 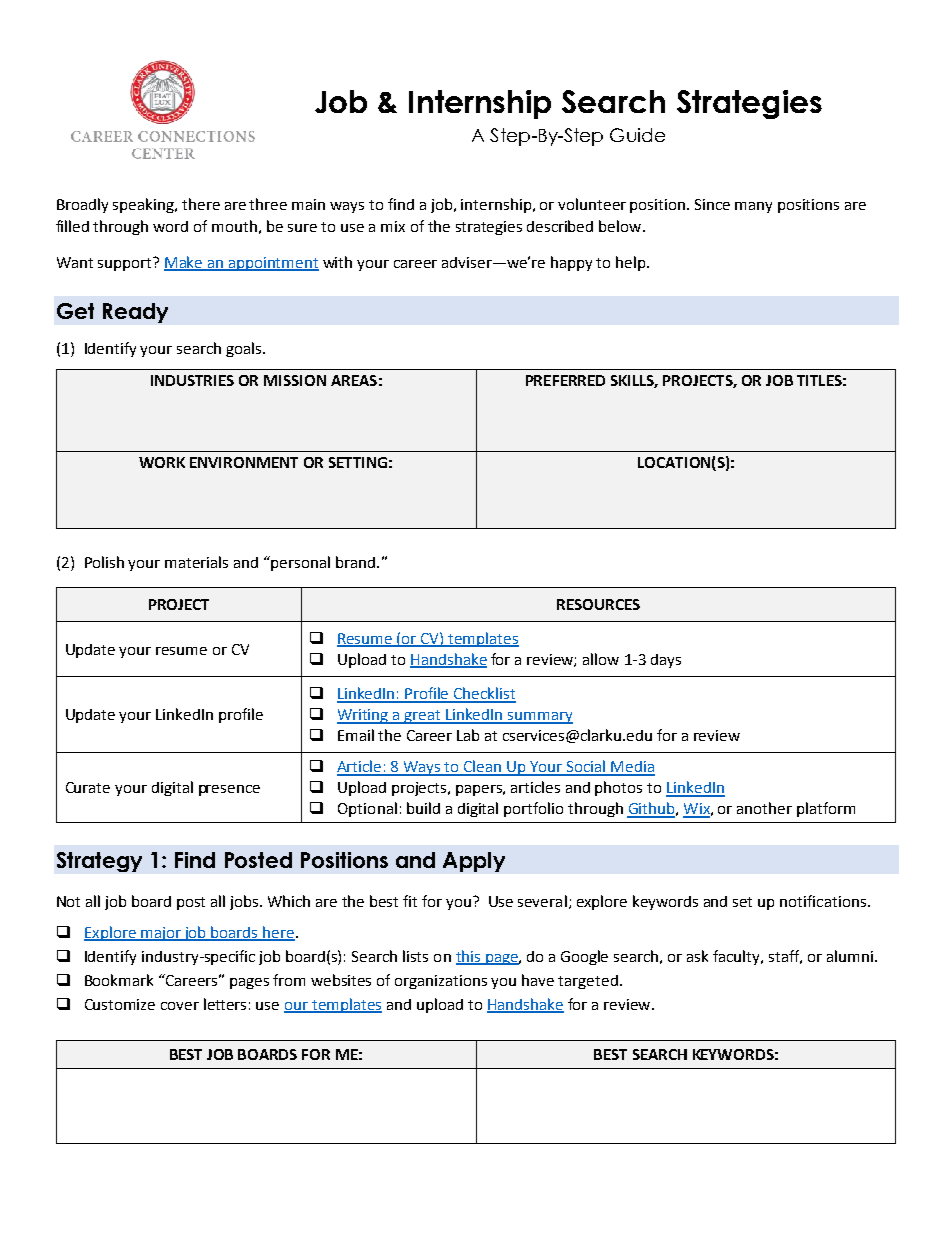 What do you see at coordinates (192, 380) in the page?
I see `INDUSTRIES` at bounding box center [192, 380].
